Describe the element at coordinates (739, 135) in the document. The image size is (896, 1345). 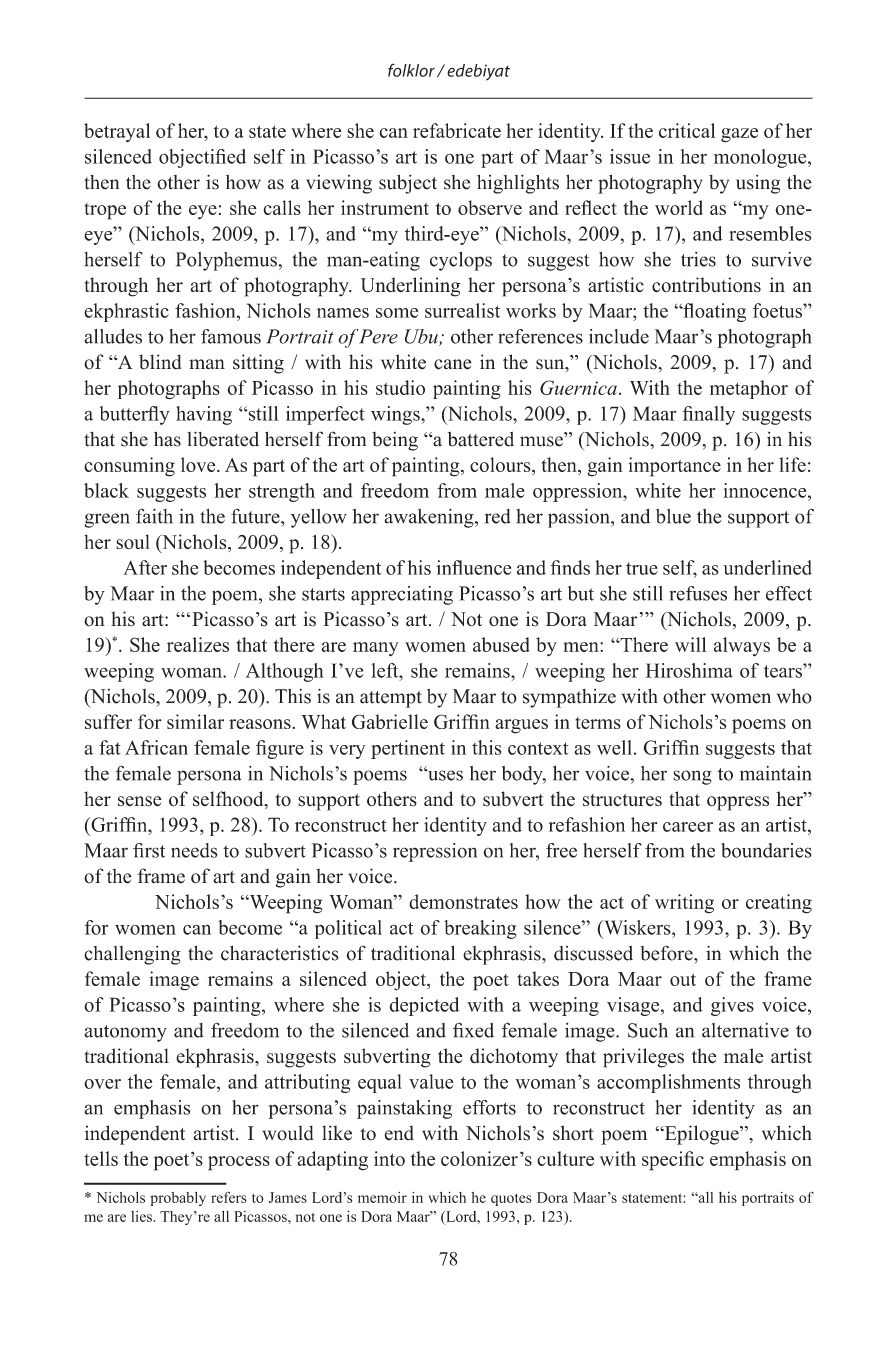
I see `gaze` at that location.
